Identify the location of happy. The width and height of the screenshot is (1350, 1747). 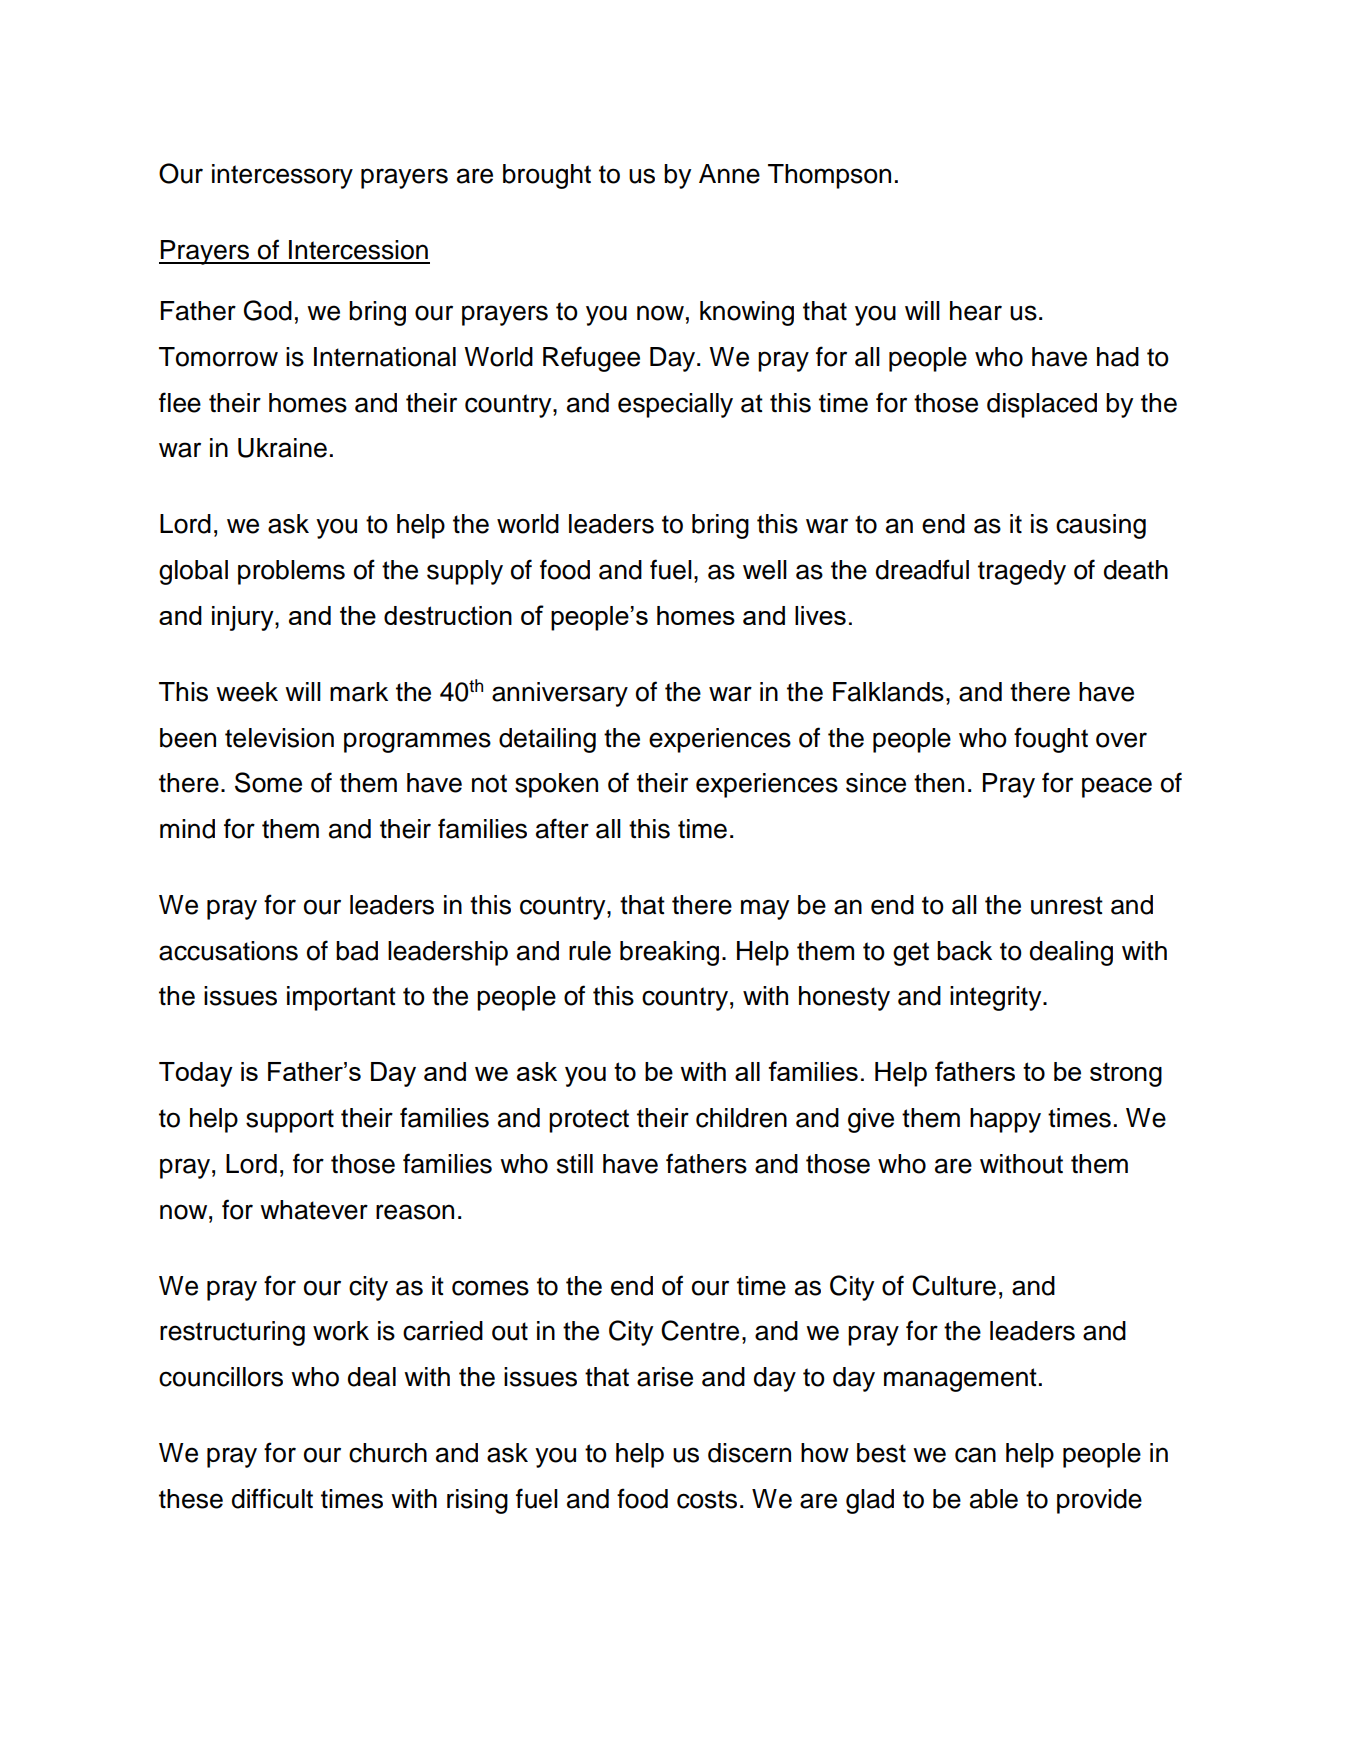
(1005, 1120).
